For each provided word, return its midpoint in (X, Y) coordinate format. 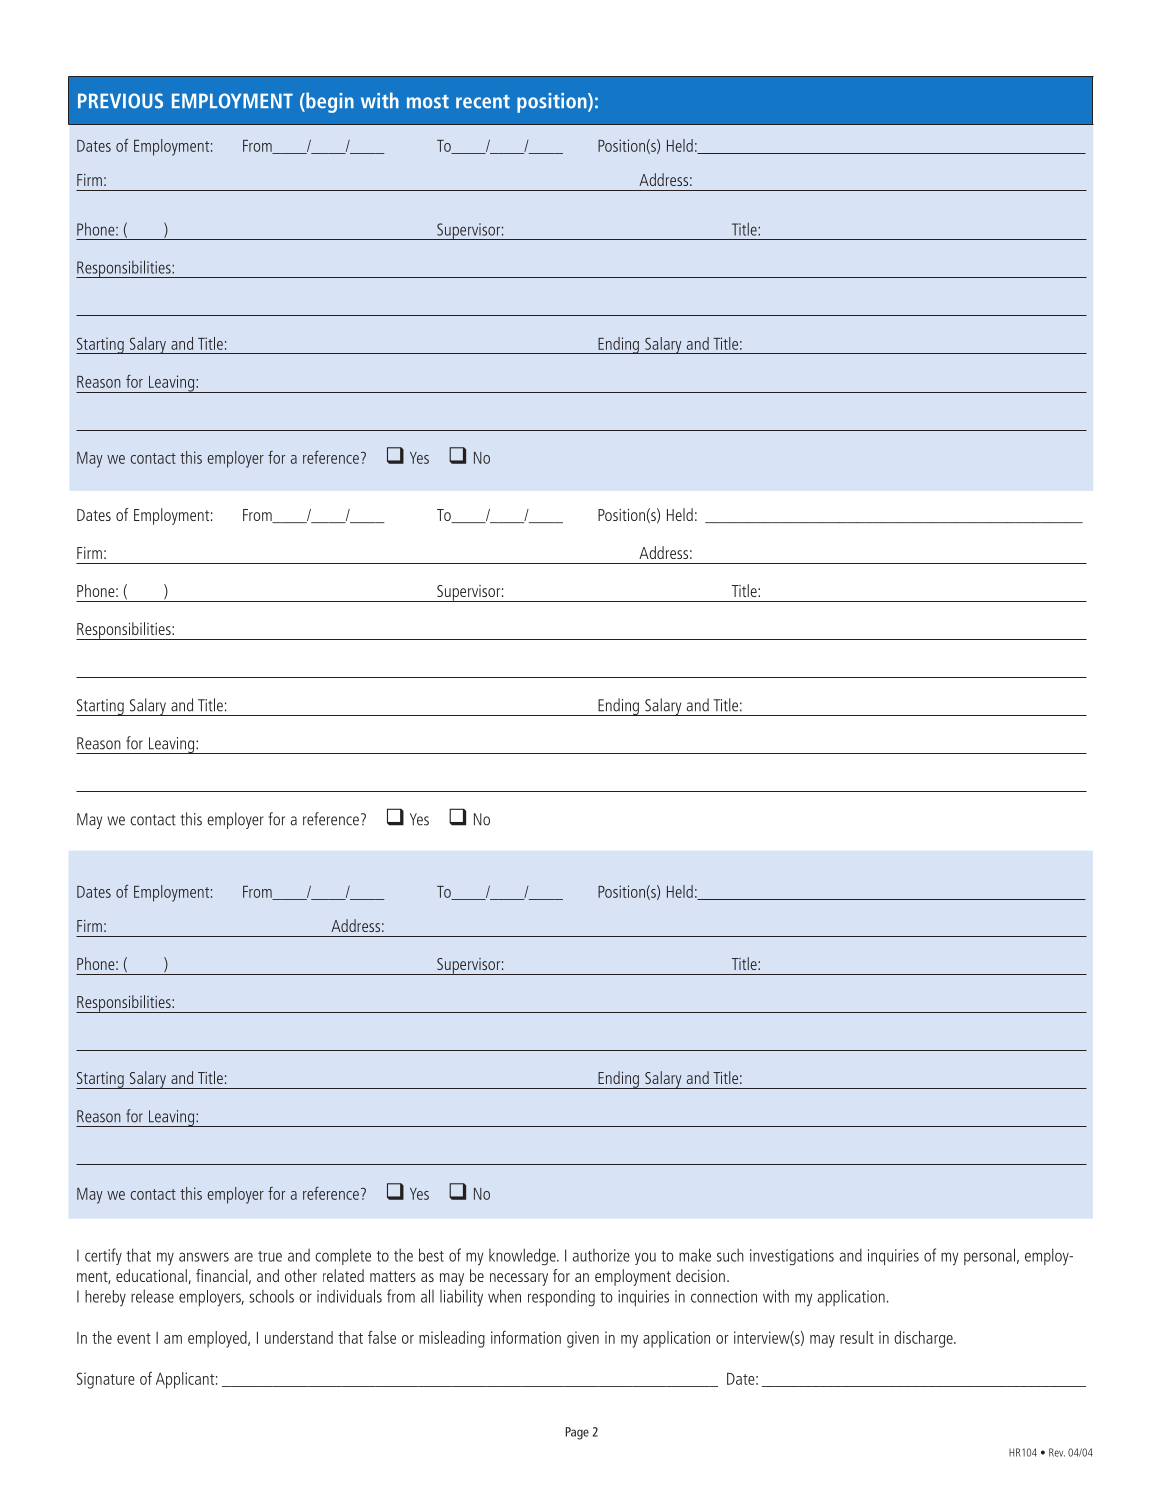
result (857, 1337)
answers (204, 1257)
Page (577, 1433)
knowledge (523, 1257)
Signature (106, 1380)
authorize (601, 1255)
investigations (792, 1257)
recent (483, 102)
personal (989, 1256)
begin (329, 102)
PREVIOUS (120, 101)
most (428, 102)
